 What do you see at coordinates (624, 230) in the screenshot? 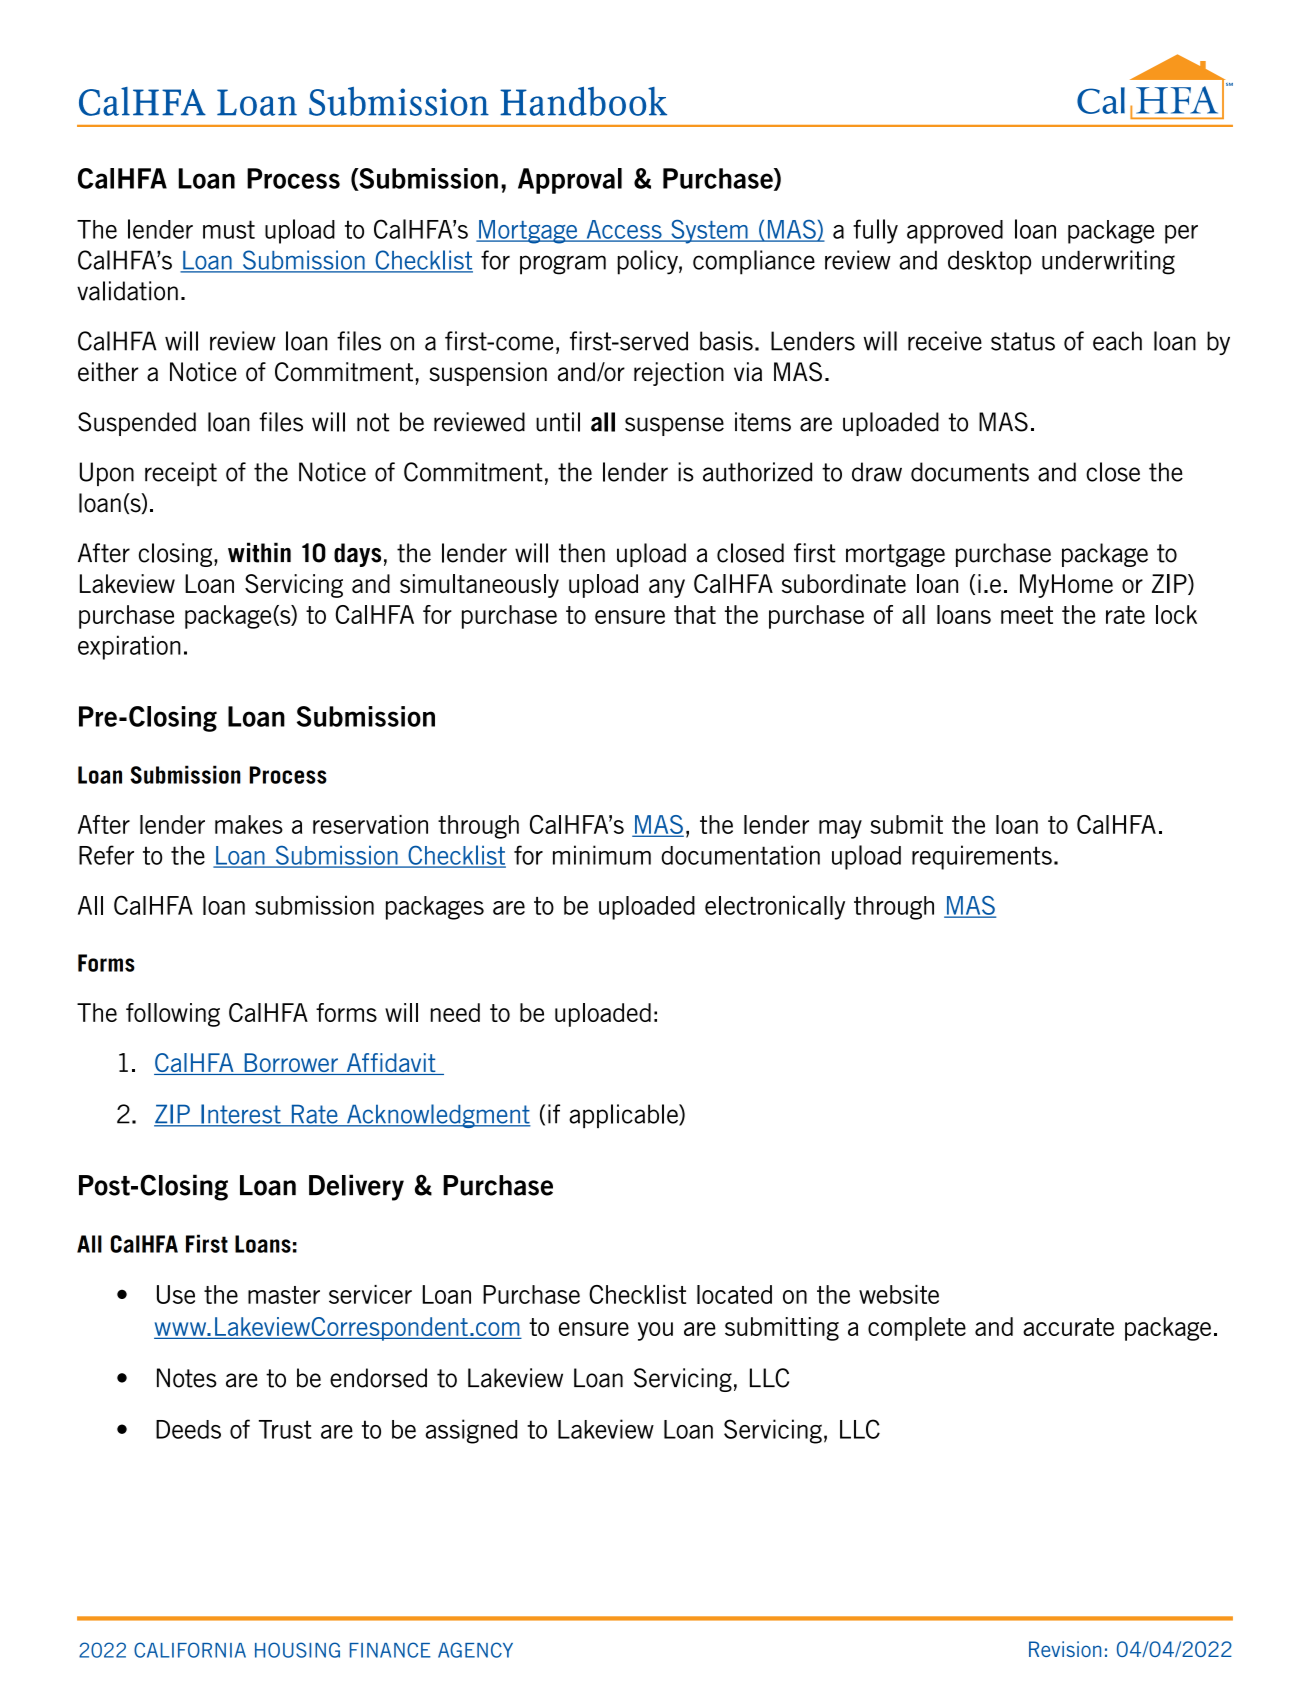
I see `Access` at bounding box center [624, 230].
